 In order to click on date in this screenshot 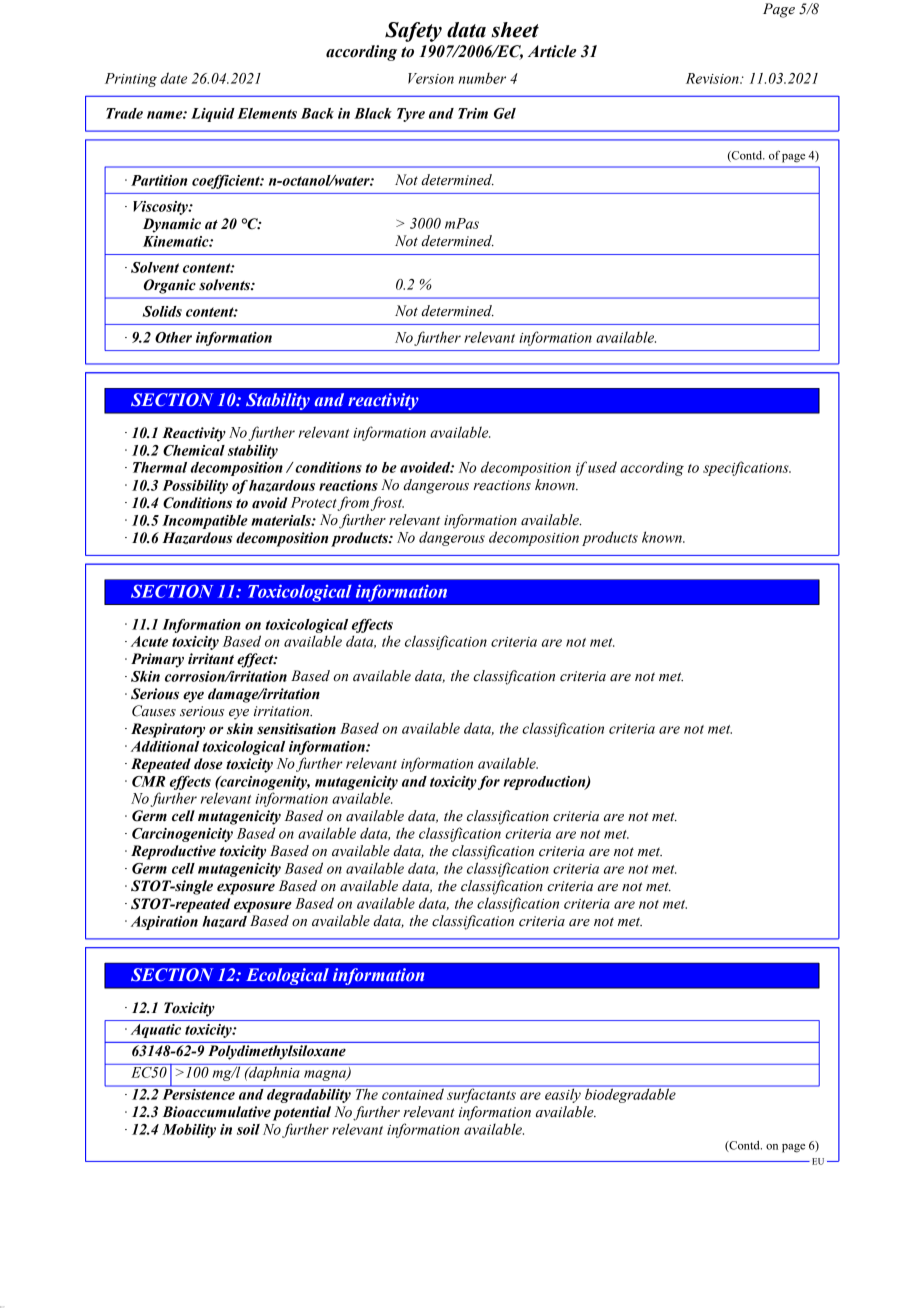, I will do `click(173, 78)`.
